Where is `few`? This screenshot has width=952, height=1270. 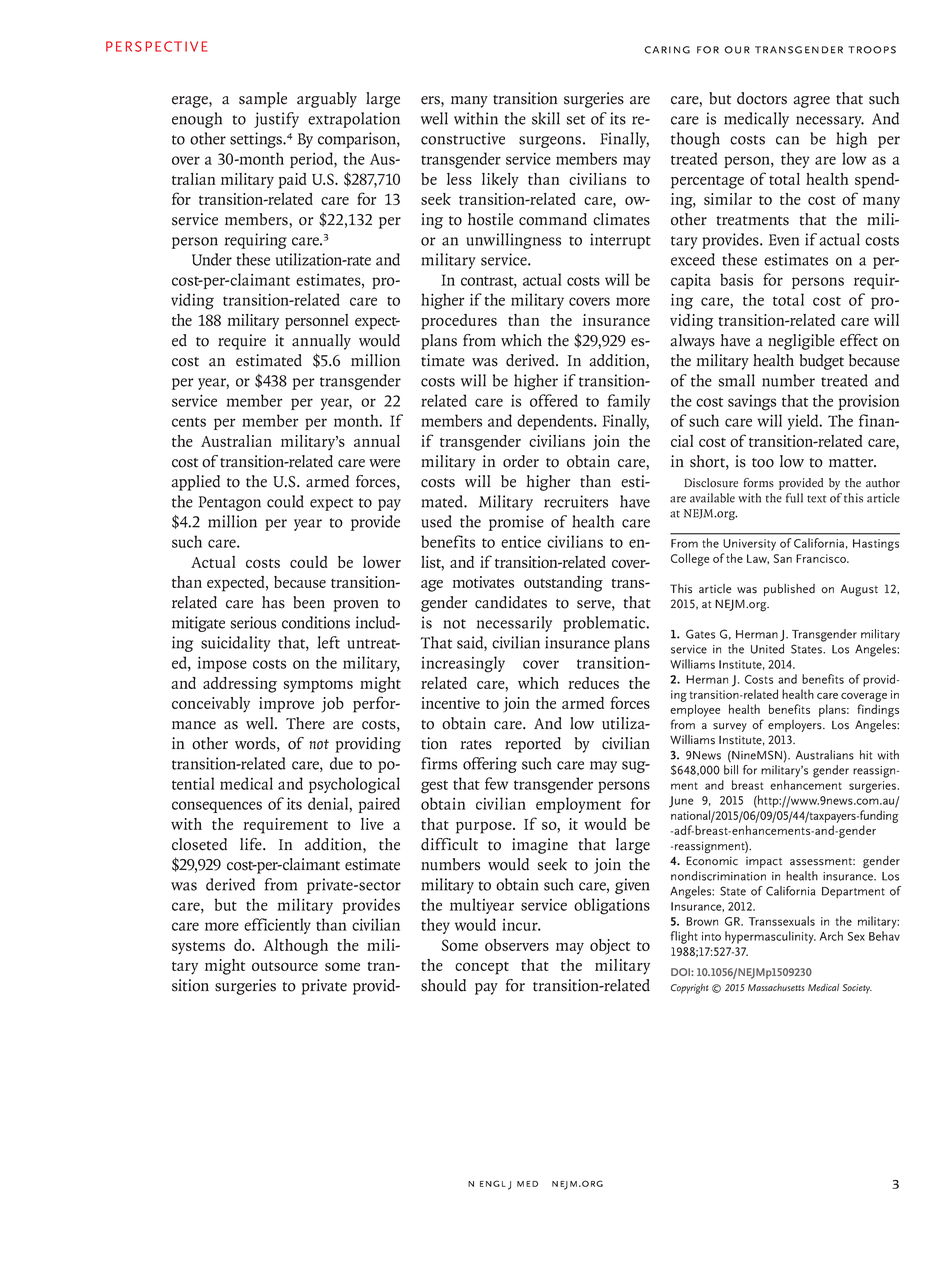 few is located at coordinates (496, 783).
